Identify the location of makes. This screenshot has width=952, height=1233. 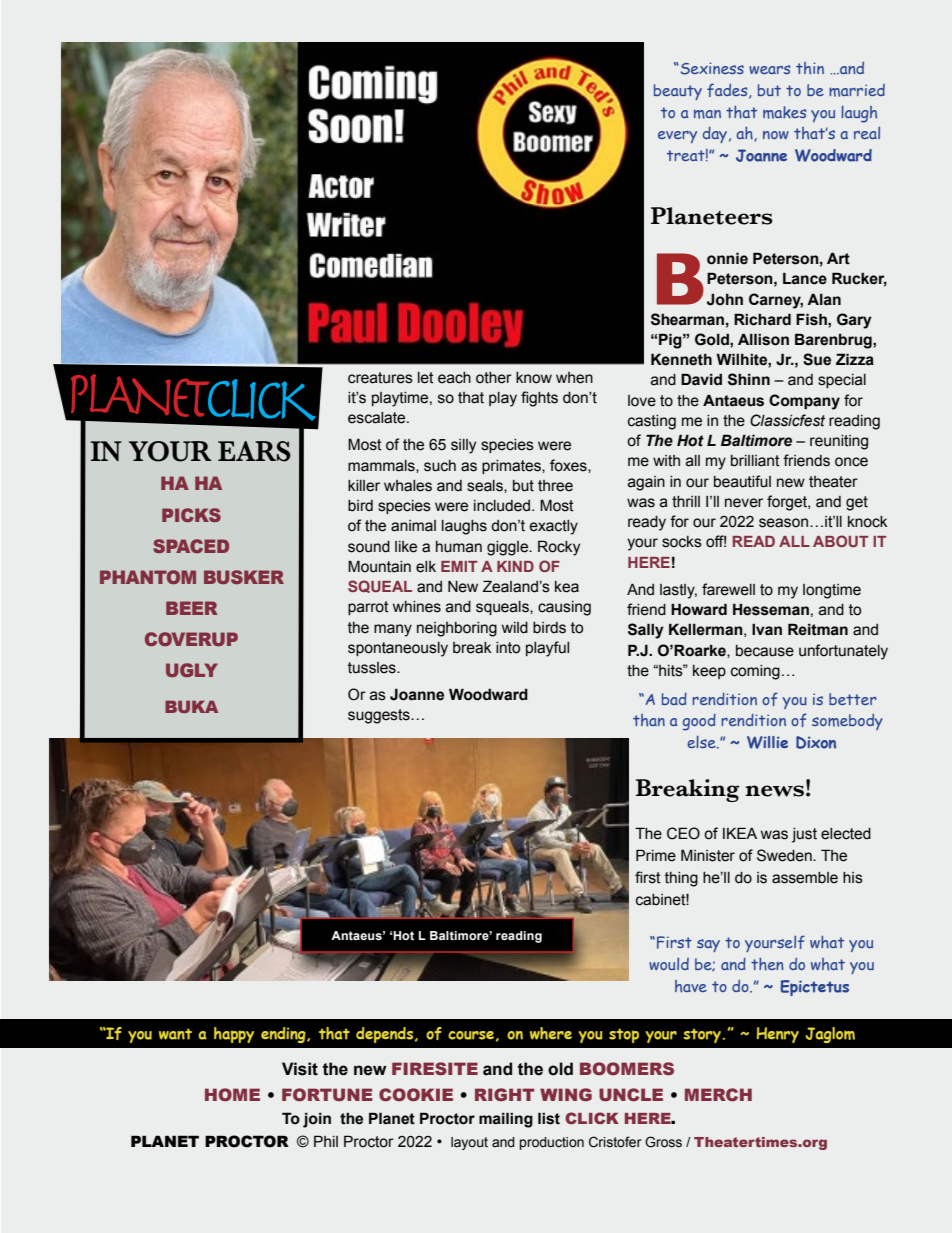
(784, 112).
